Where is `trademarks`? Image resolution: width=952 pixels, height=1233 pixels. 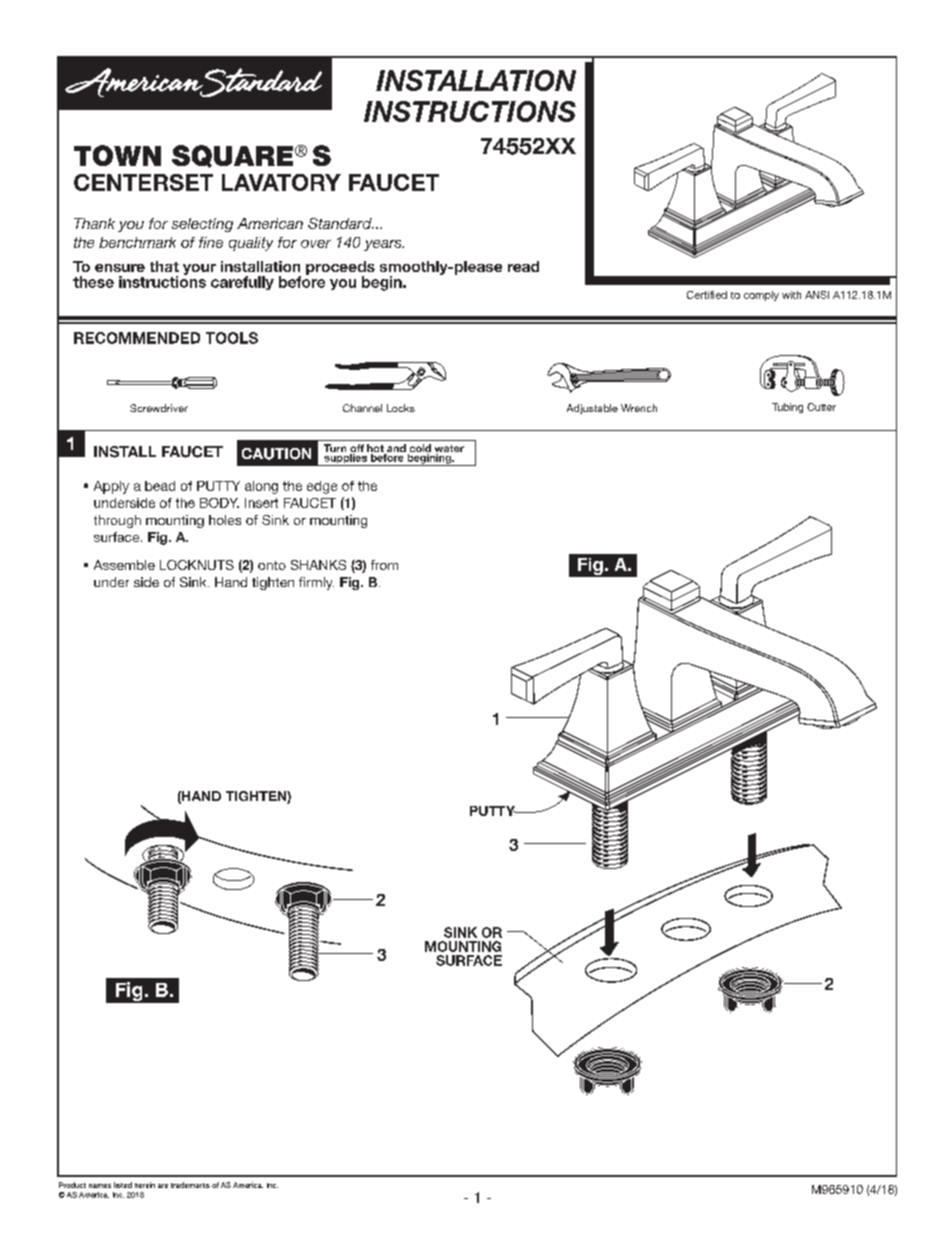 trademarks is located at coordinates (190, 1185).
